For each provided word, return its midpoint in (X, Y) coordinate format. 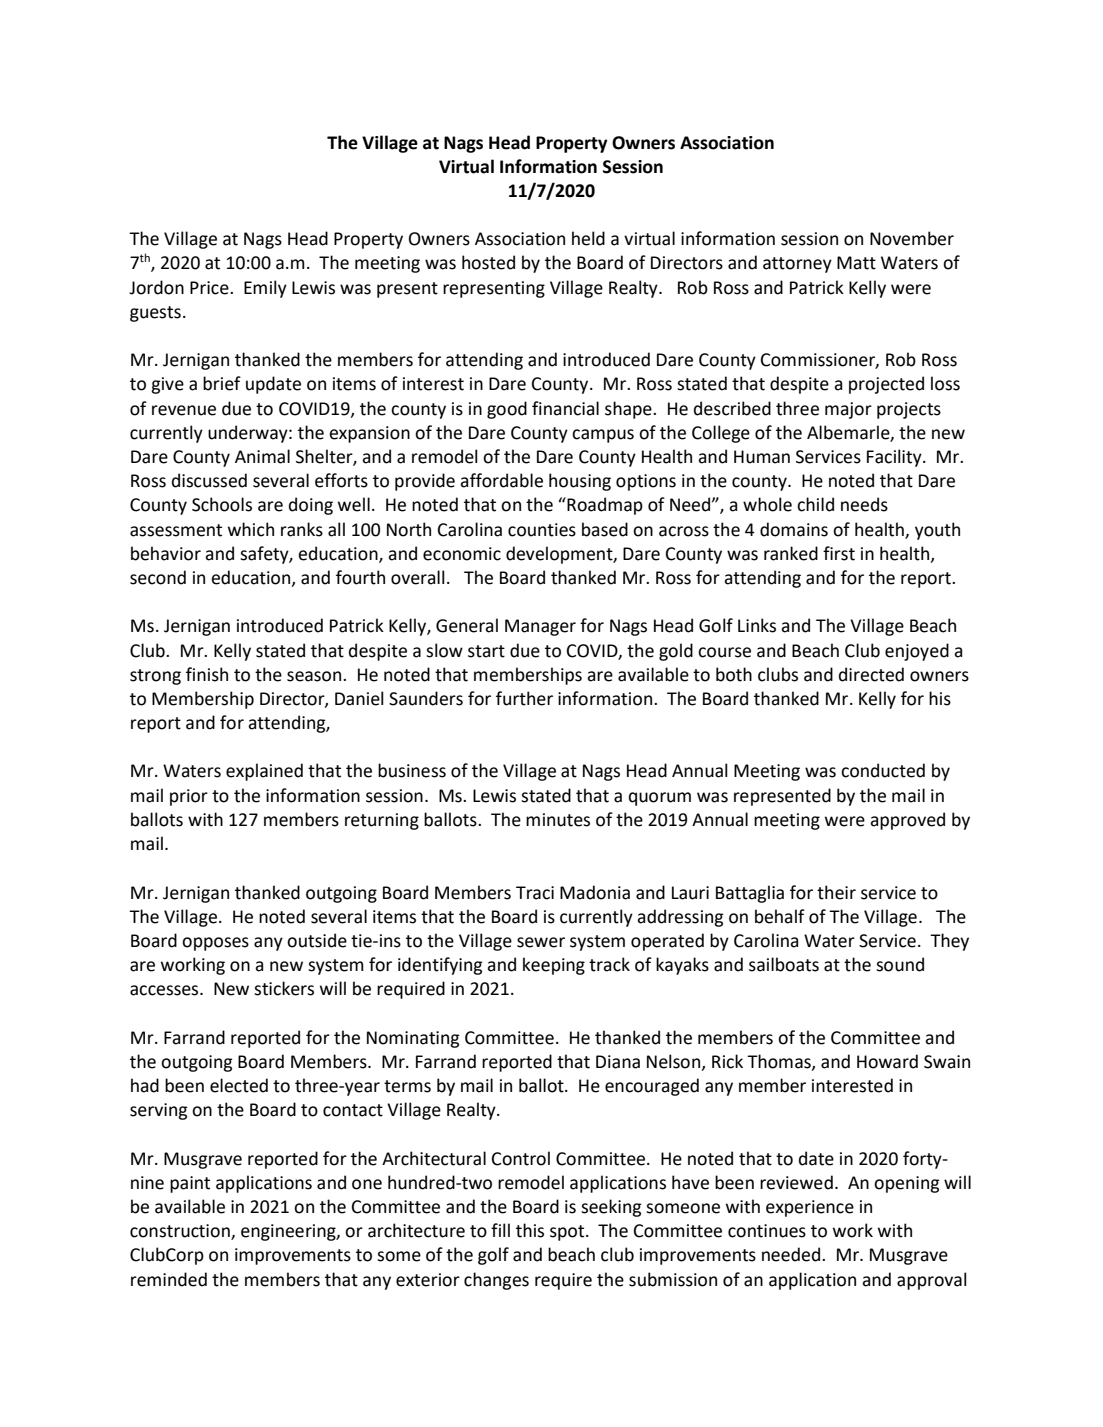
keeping (554, 966)
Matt (856, 263)
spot (568, 1233)
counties (542, 530)
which (251, 529)
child (815, 504)
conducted (883, 770)
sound (900, 964)
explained (264, 772)
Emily (265, 289)
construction (181, 1232)
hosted (488, 262)
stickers (284, 988)
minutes (558, 820)
